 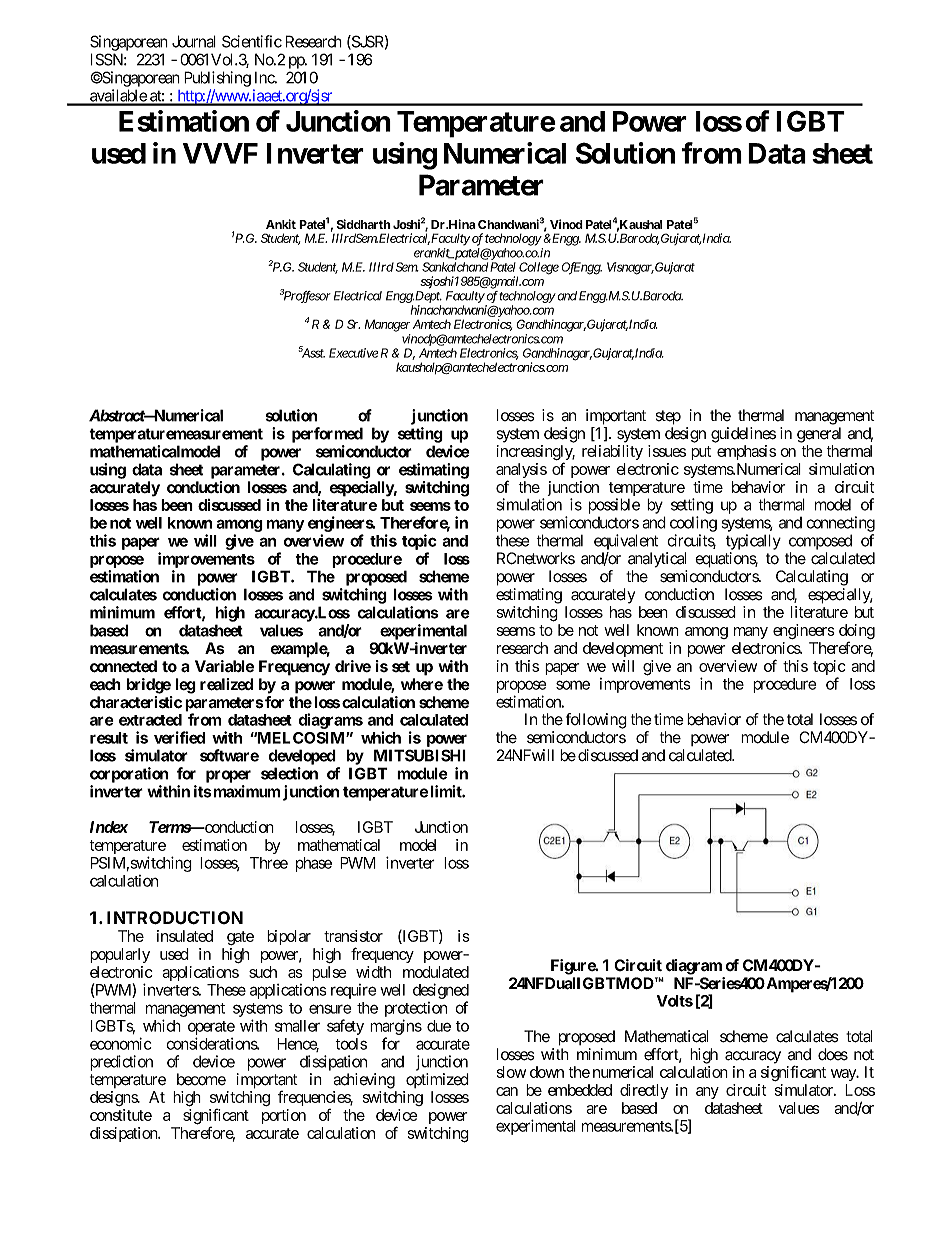 I want to click on MITSUBISHI, so click(x=420, y=755).
